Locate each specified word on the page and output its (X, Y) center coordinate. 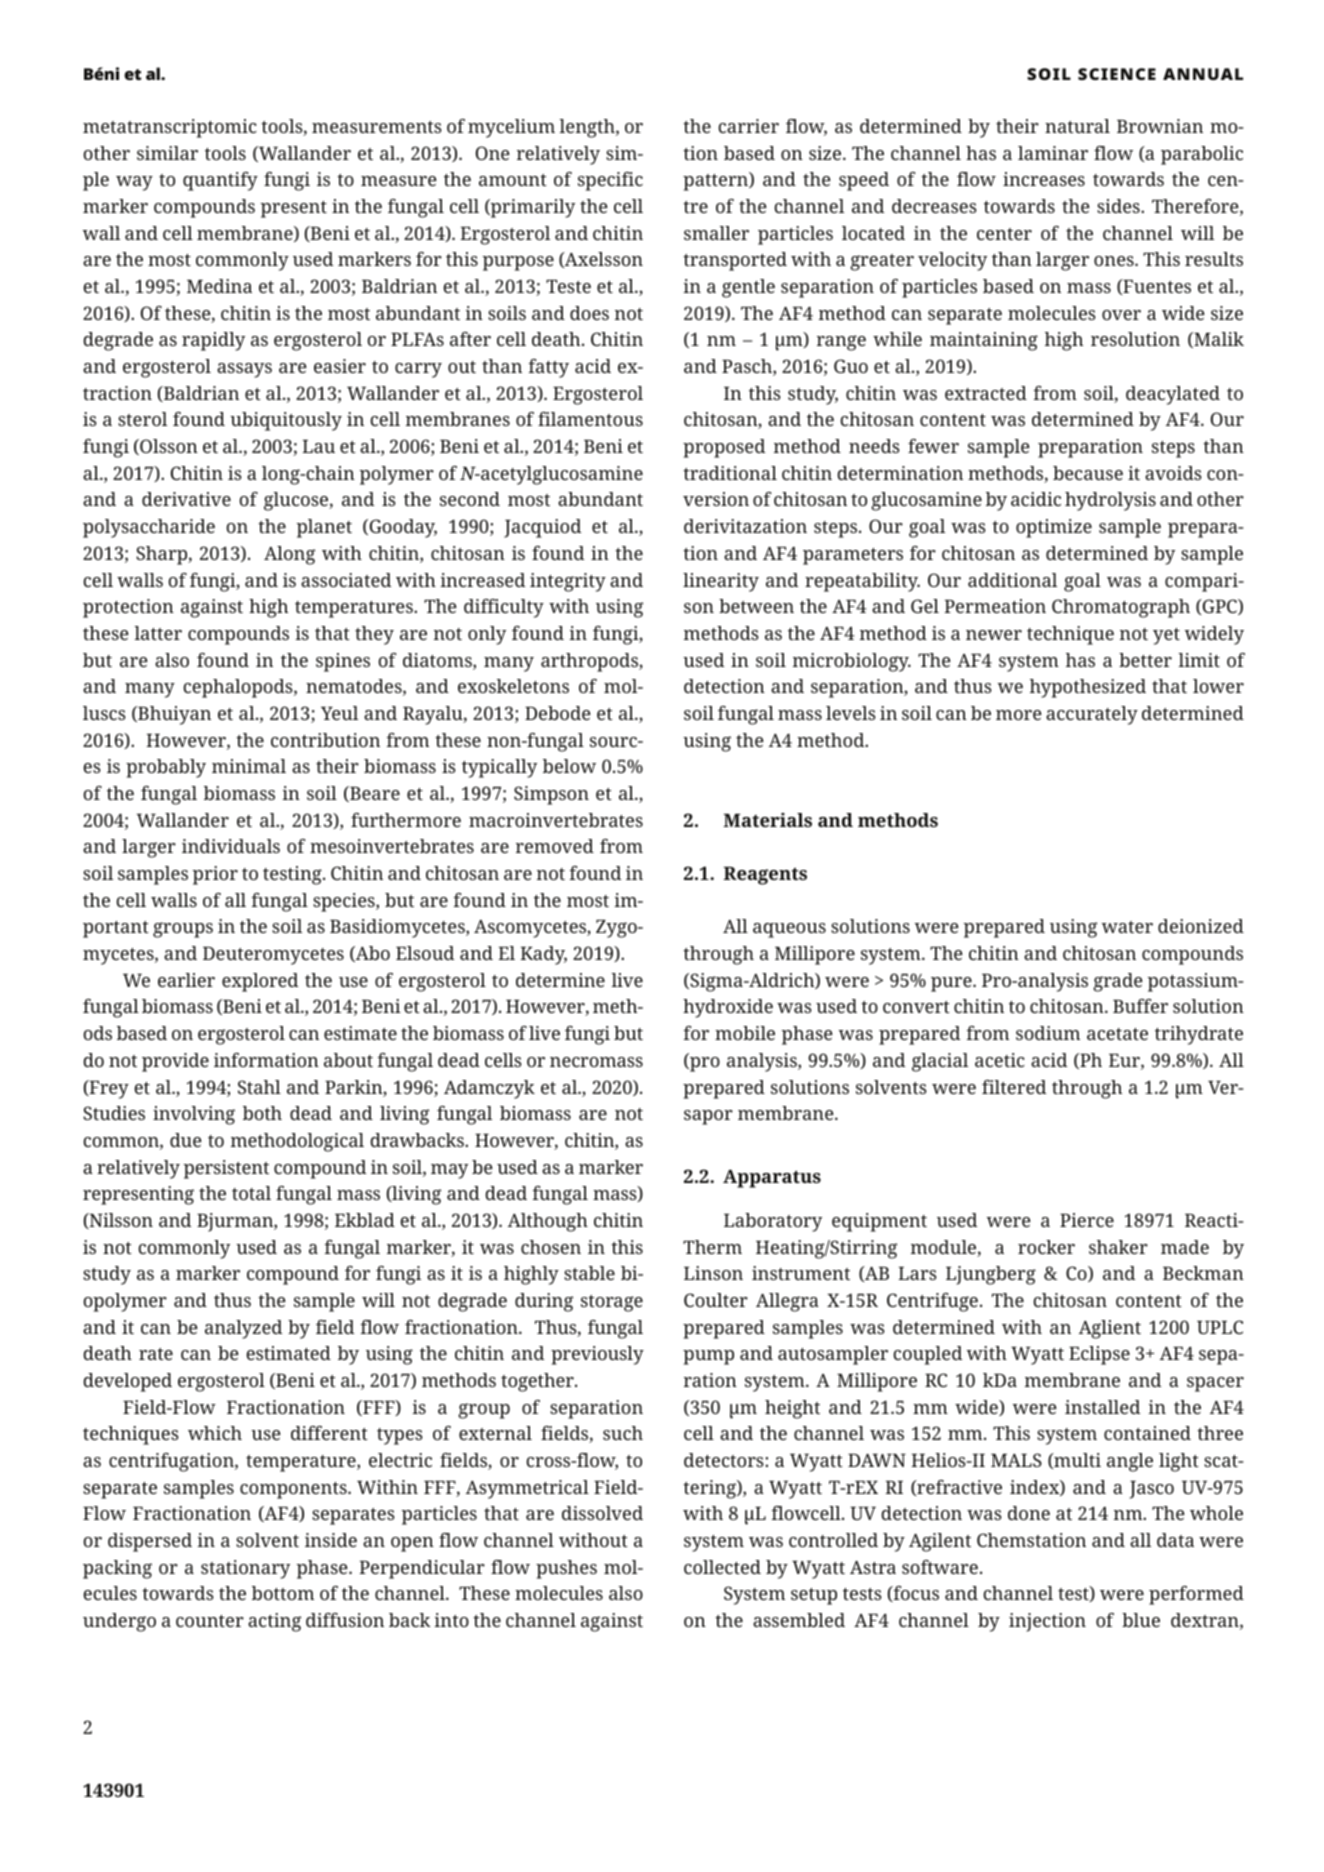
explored (260, 982)
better (1145, 660)
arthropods (590, 662)
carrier (749, 126)
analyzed (244, 1329)
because (1088, 473)
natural (1077, 126)
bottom (283, 1593)
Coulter (716, 1300)
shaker (1118, 1247)
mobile (745, 1033)
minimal (249, 766)
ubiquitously (286, 421)
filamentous (590, 419)
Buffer (1140, 1006)
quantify (220, 181)
